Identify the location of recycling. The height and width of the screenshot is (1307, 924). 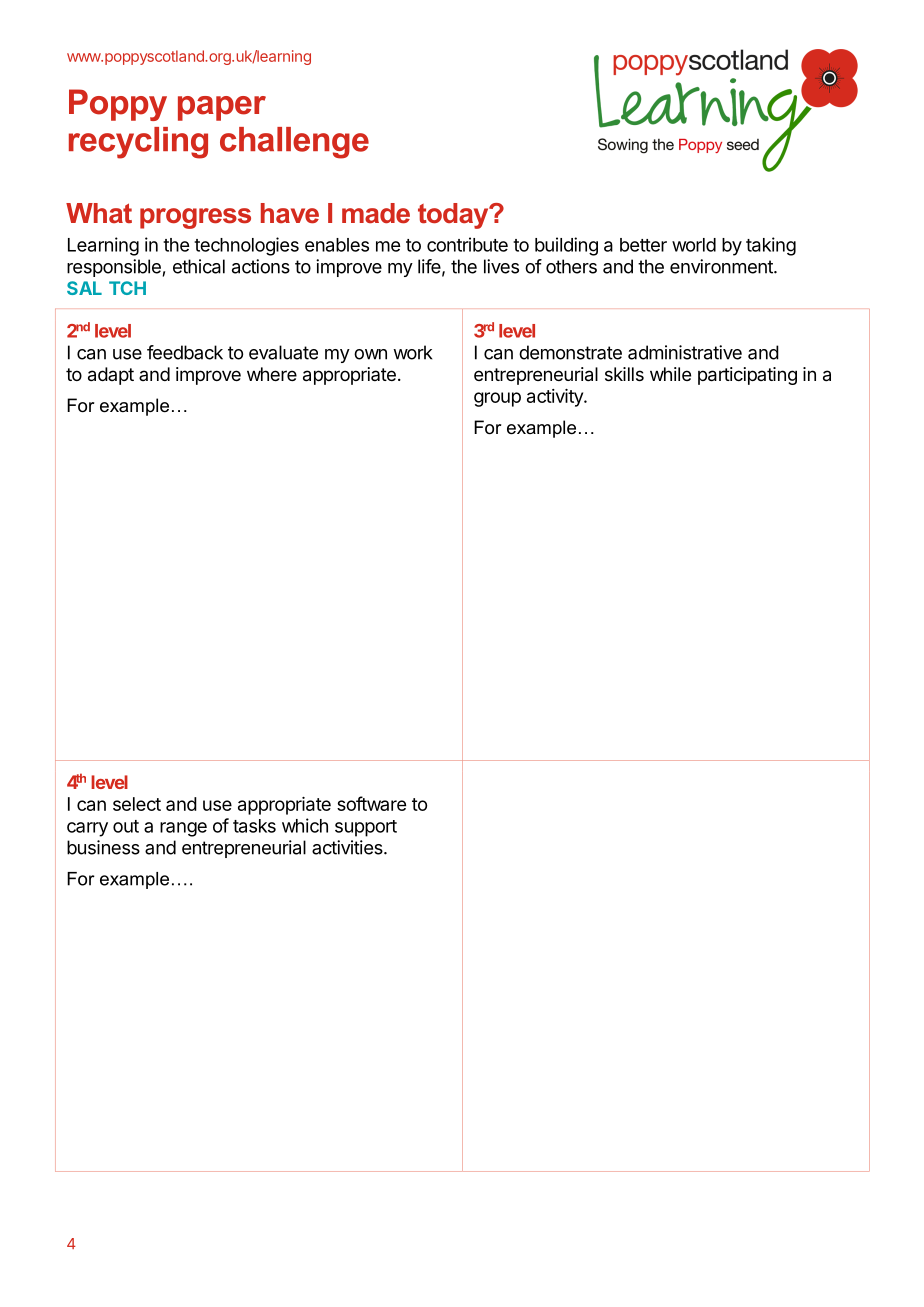
(138, 143).
